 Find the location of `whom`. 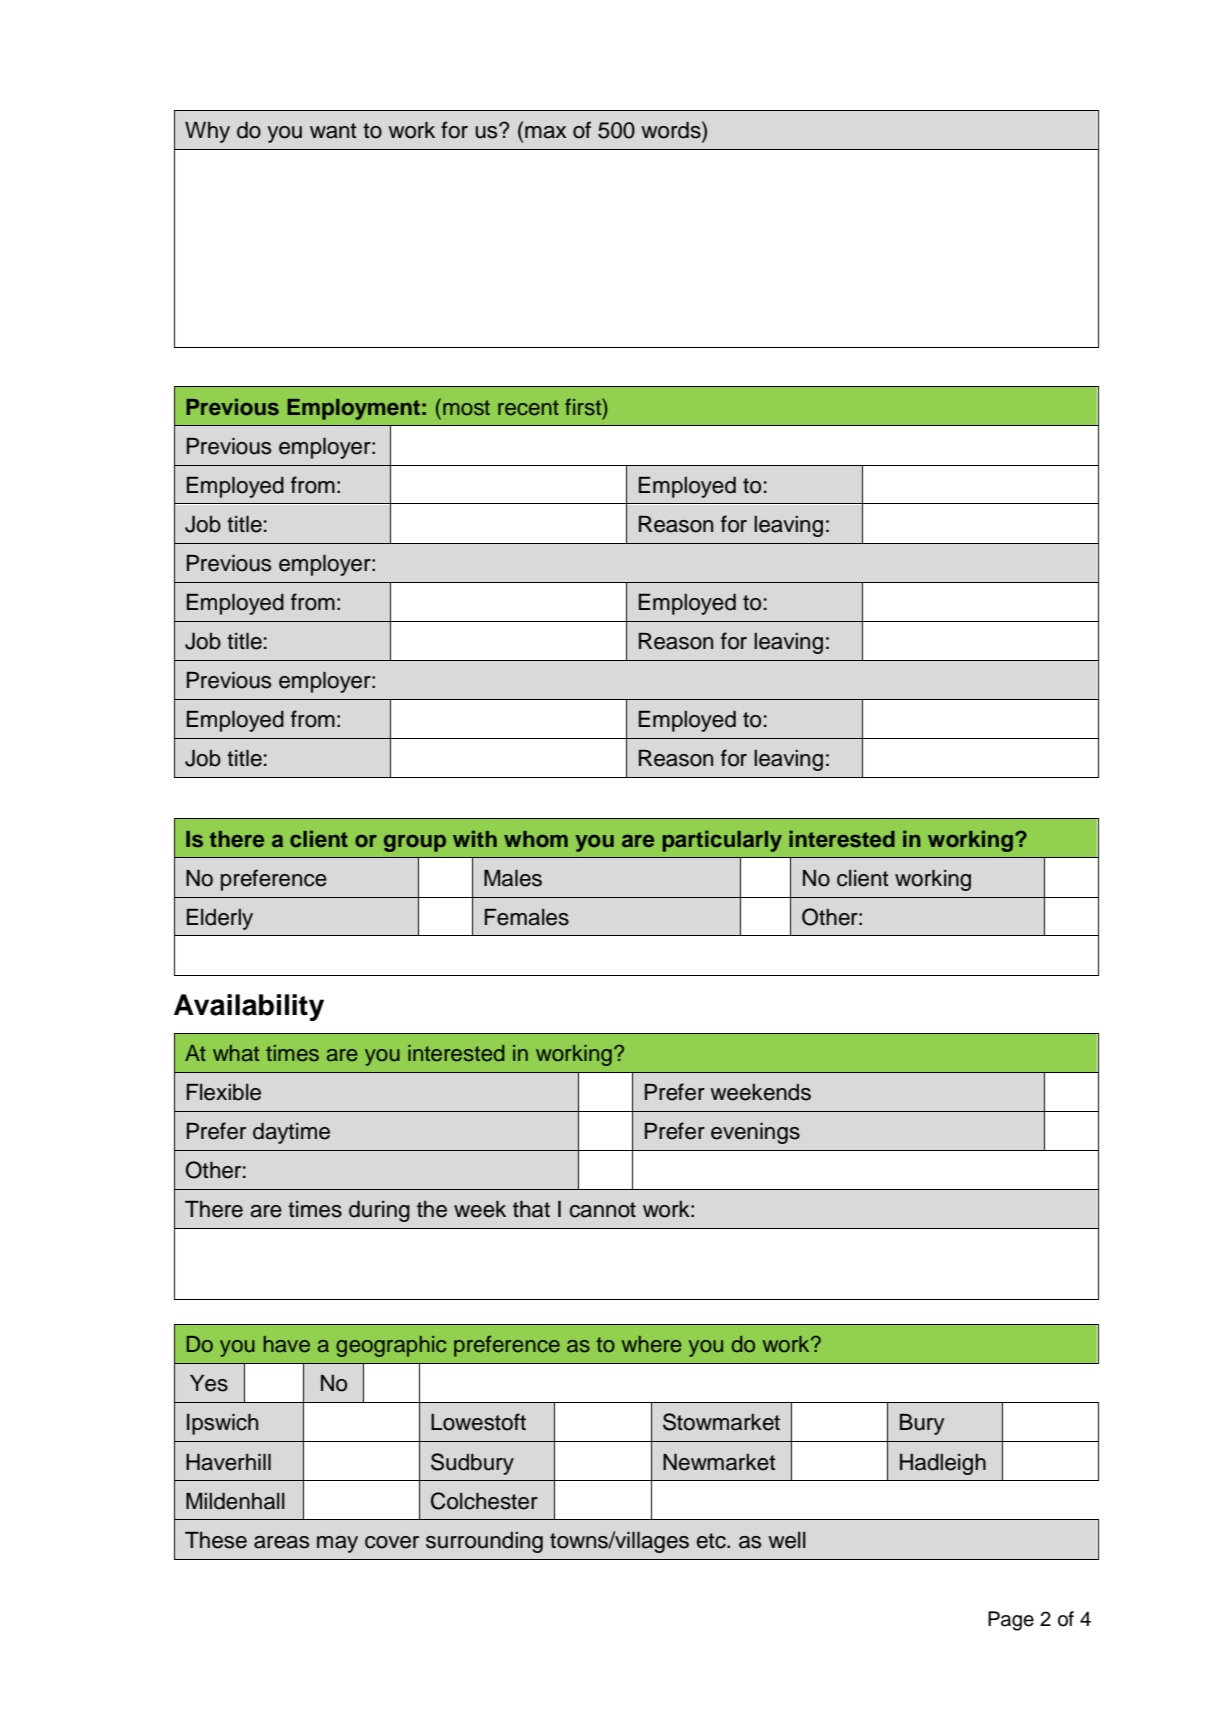

whom is located at coordinates (536, 839).
